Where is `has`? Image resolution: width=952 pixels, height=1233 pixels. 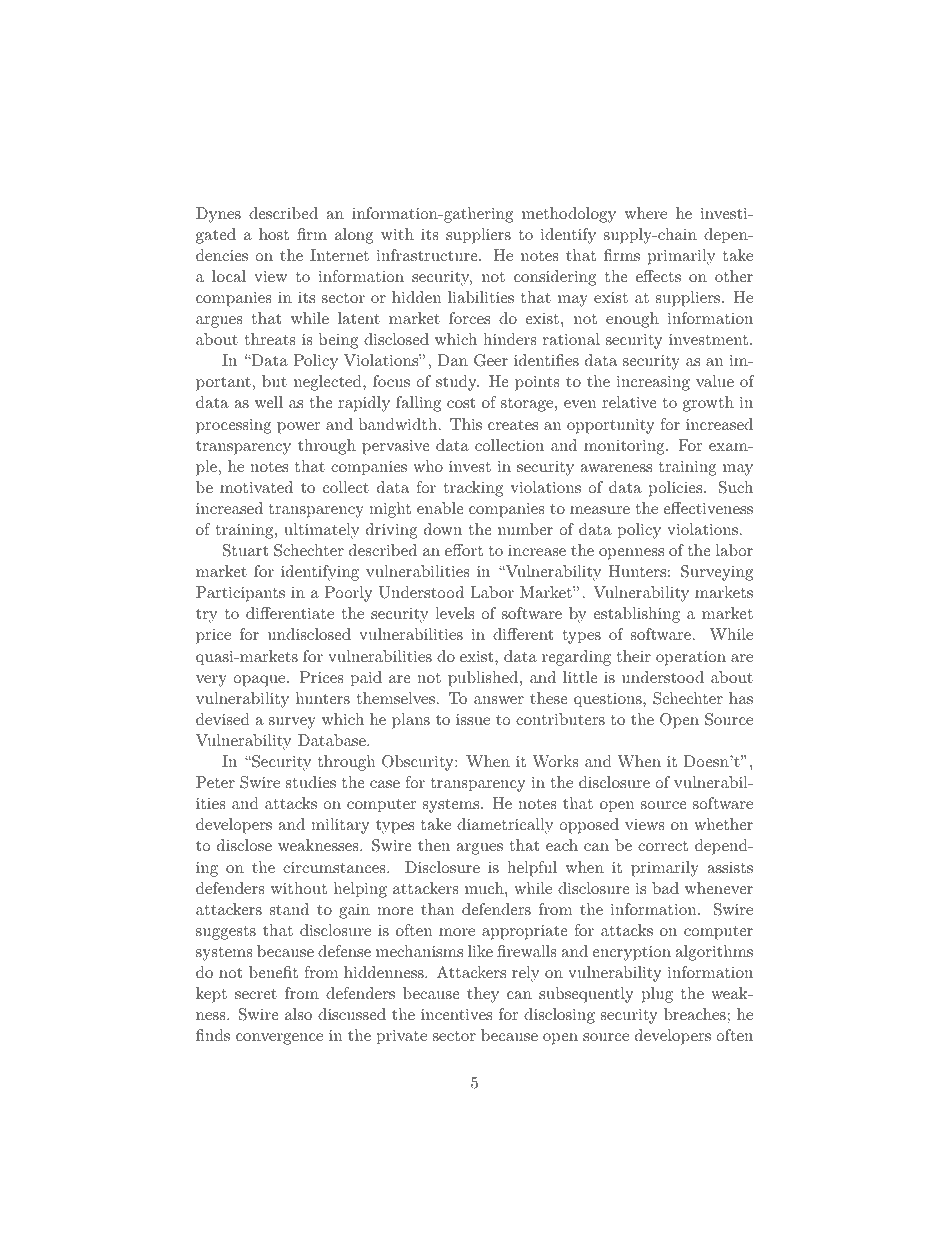 has is located at coordinates (741, 698).
